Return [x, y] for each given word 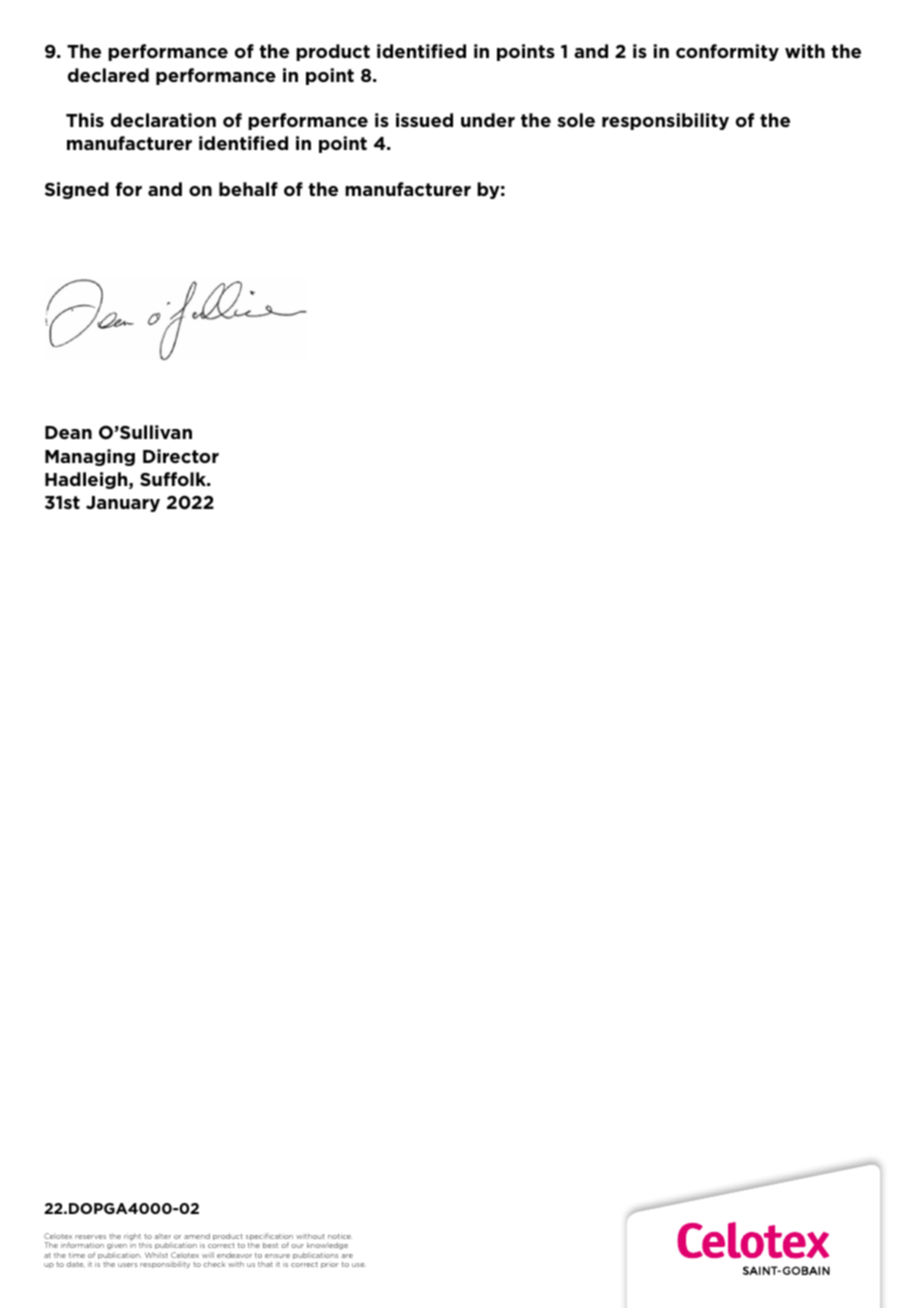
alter [163, 1236]
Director [181, 456]
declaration [163, 120]
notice [340, 1236]
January [123, 504]
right [133, 1238]
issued [424, 120]
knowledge [327, 1247]
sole [576, 120]
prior [330, 1265]
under [488, 120]
